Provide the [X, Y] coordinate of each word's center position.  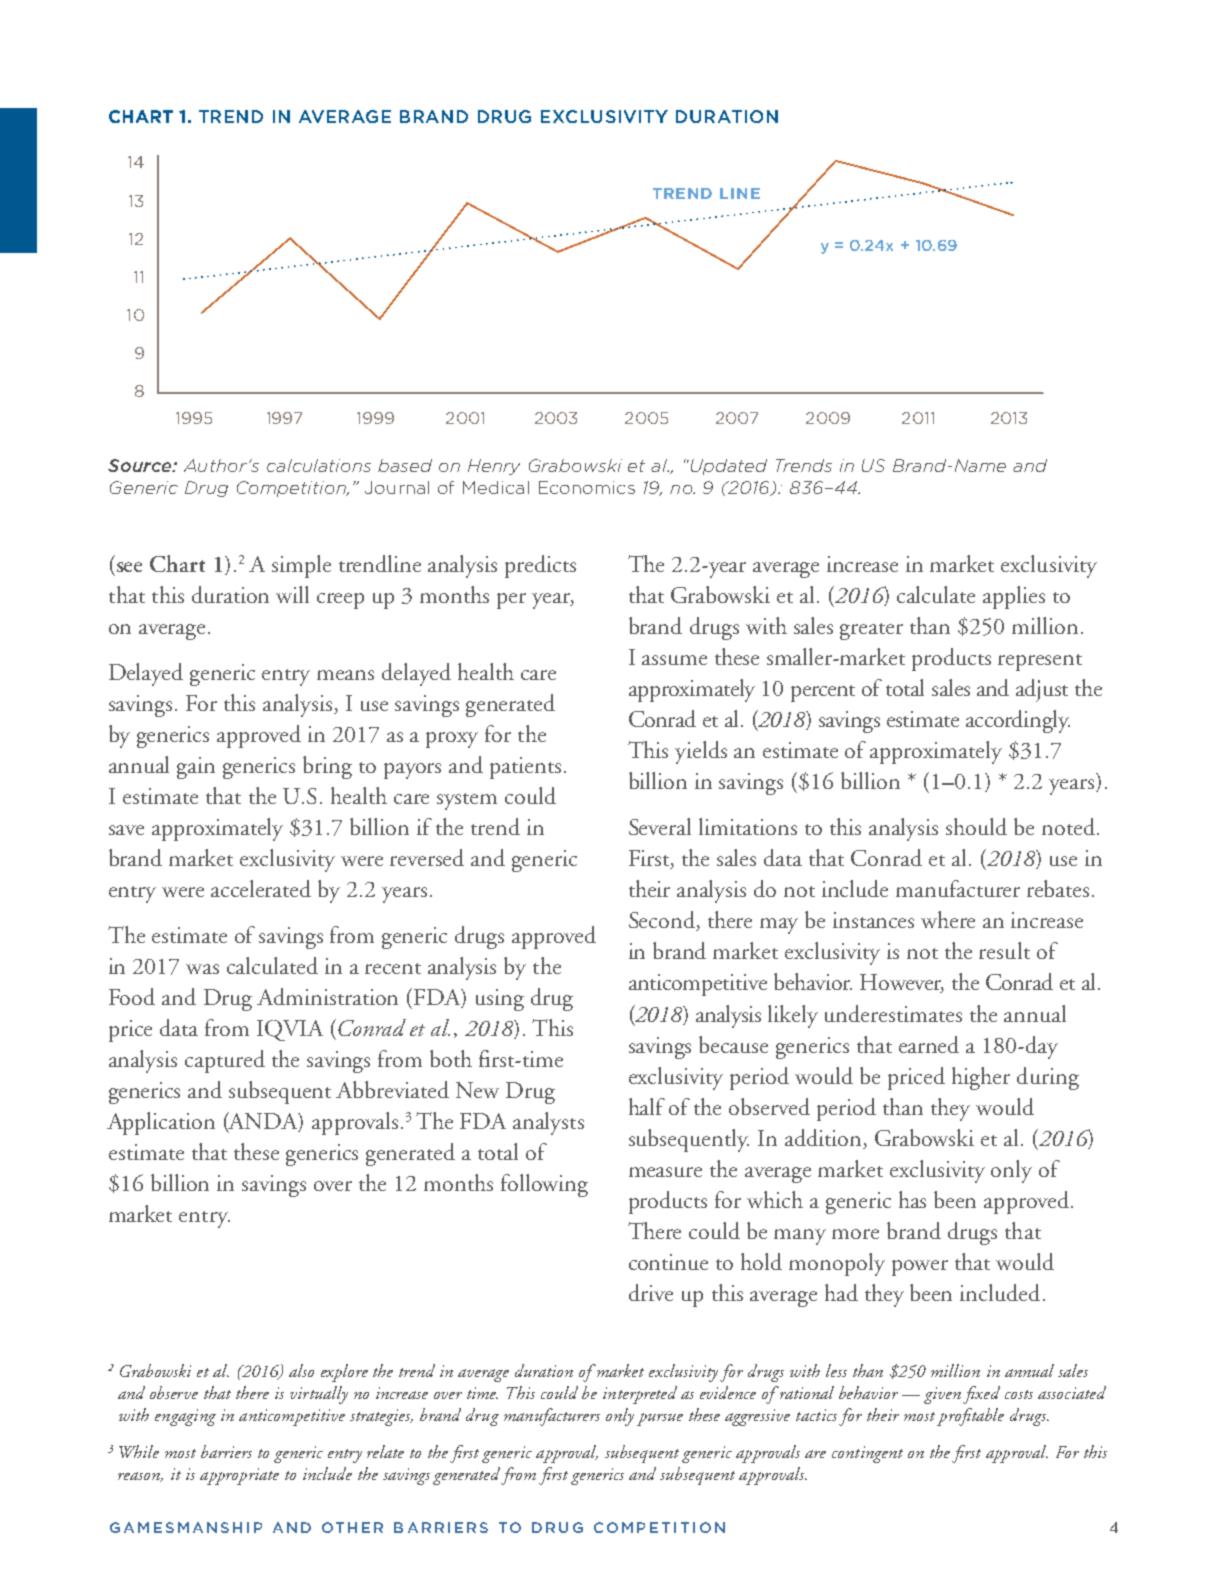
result [1004, 950]
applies [1014, 597]
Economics [587, 487]
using [500, 1000]
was [202, 969]
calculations [319, 465]
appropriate [239, 1476]
